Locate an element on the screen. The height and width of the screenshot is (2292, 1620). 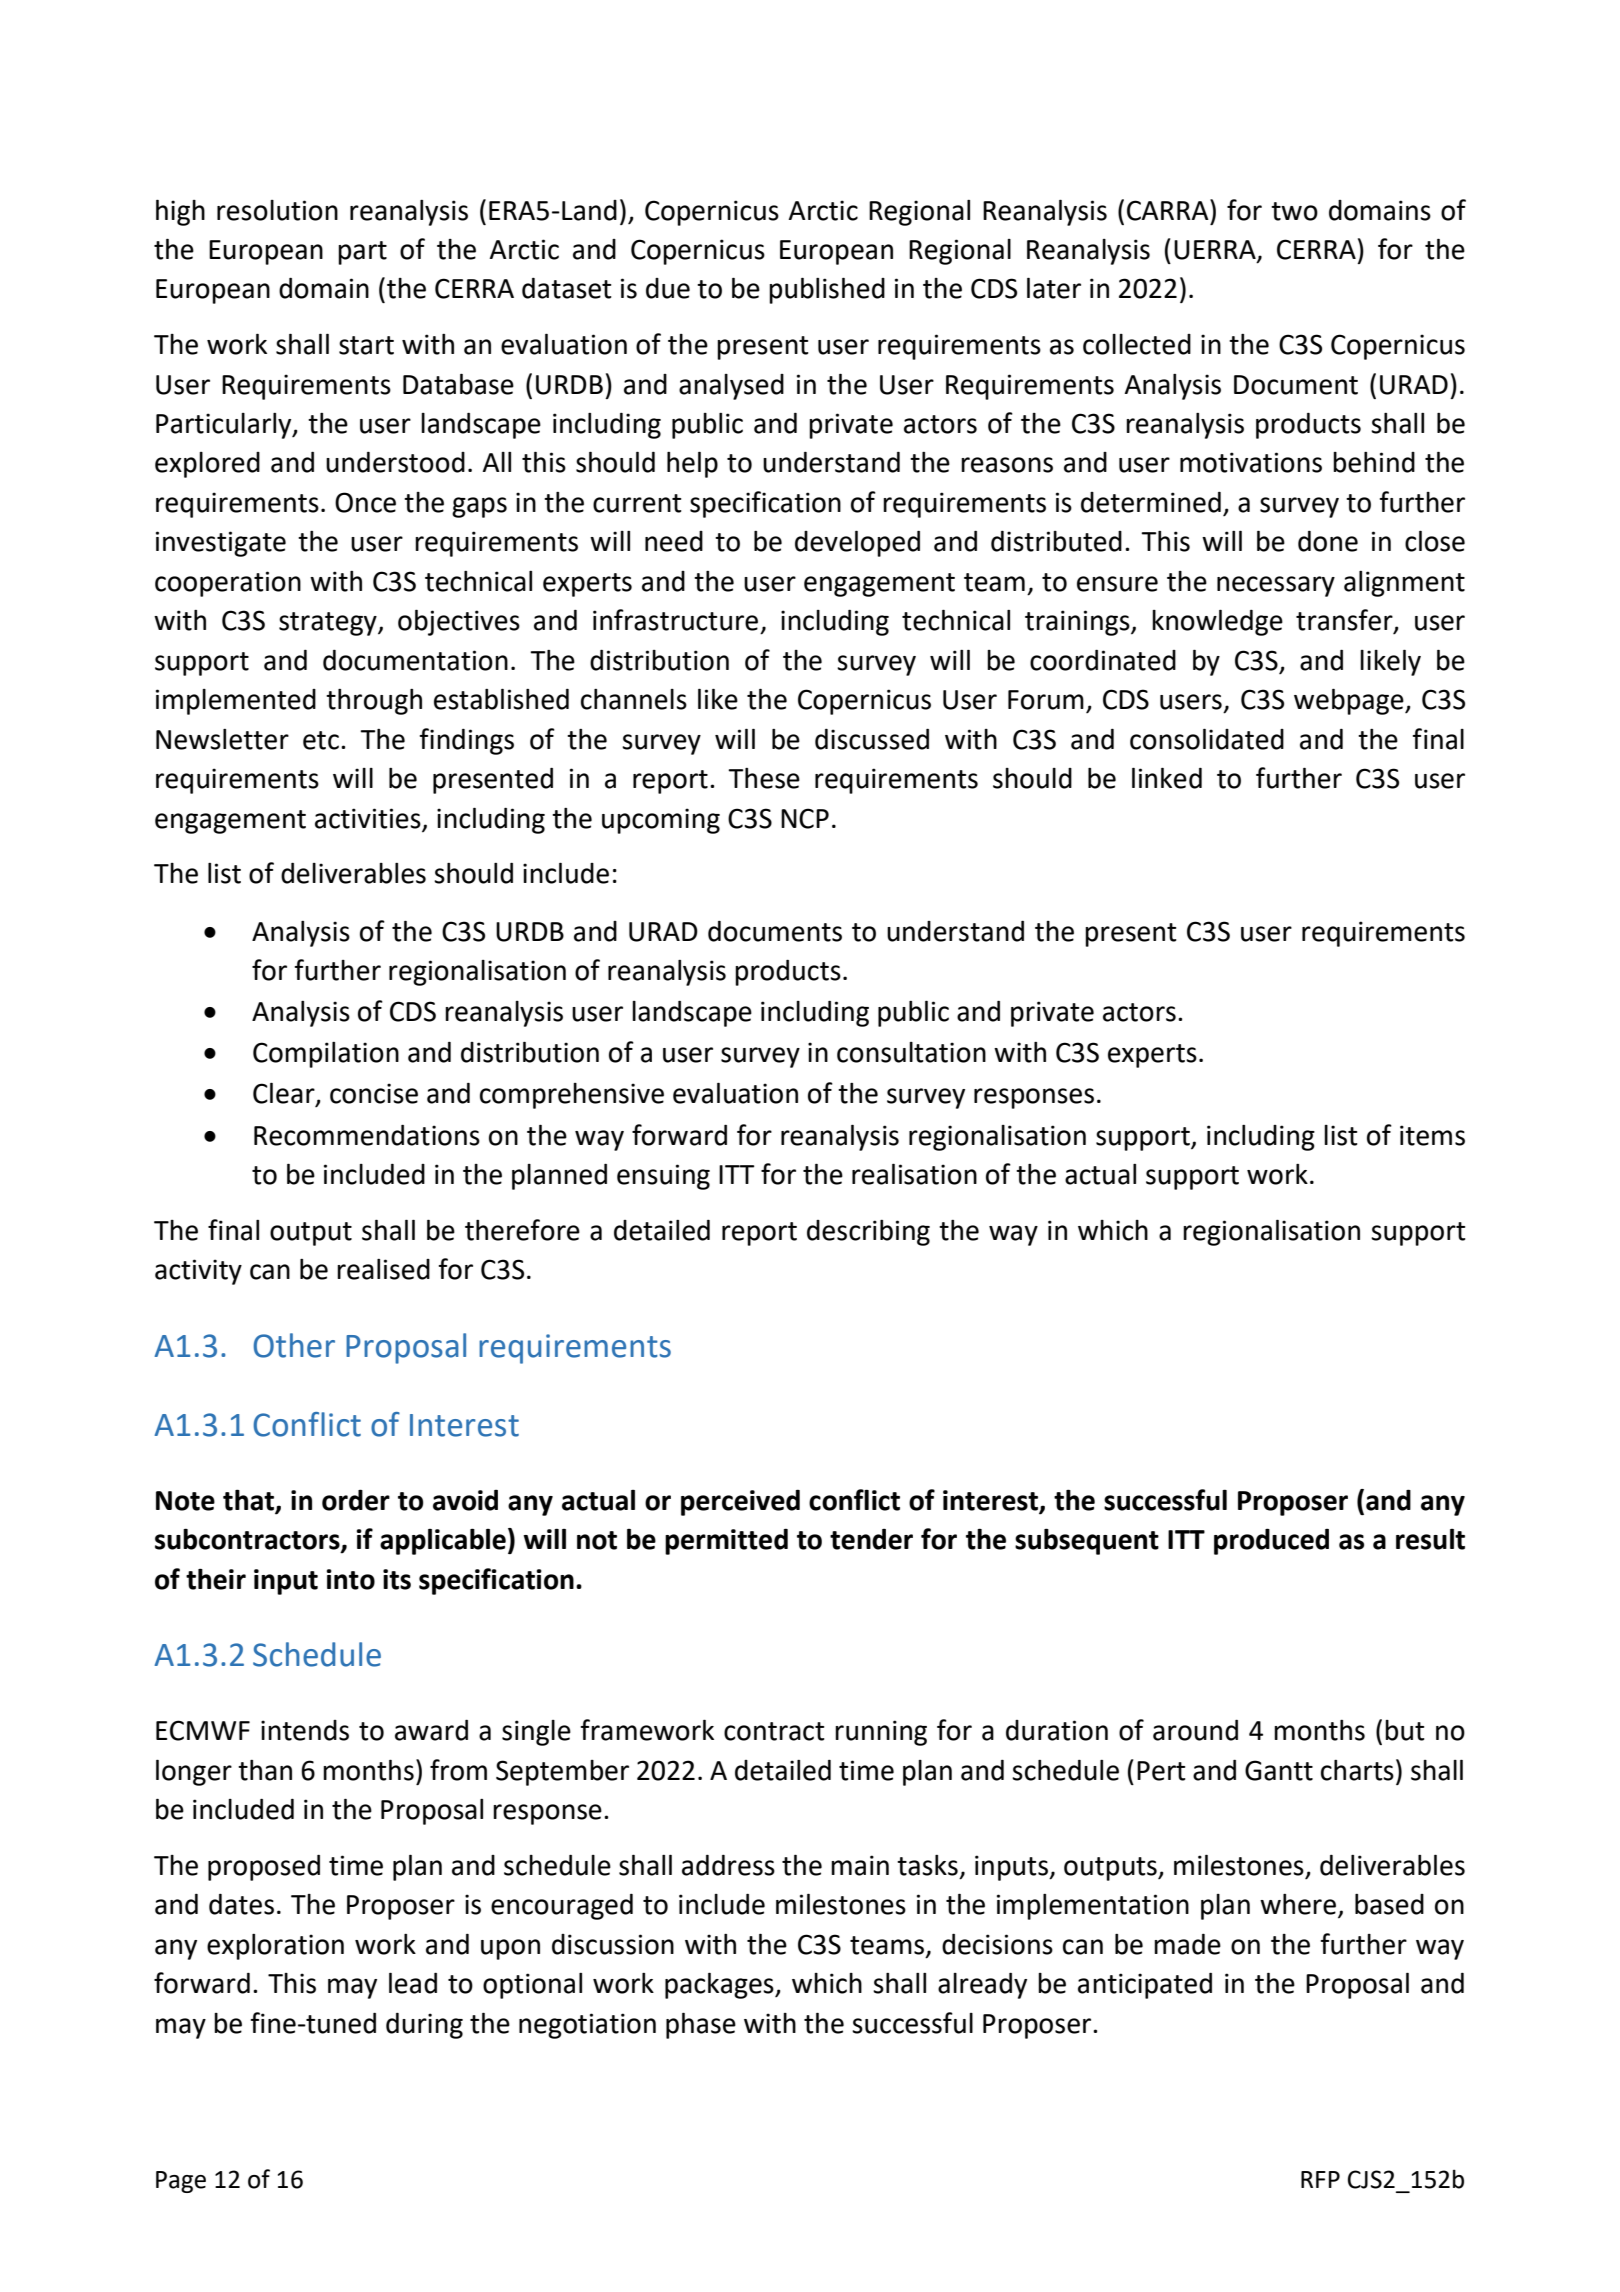
resolution is located at coordinates (277, 210).
